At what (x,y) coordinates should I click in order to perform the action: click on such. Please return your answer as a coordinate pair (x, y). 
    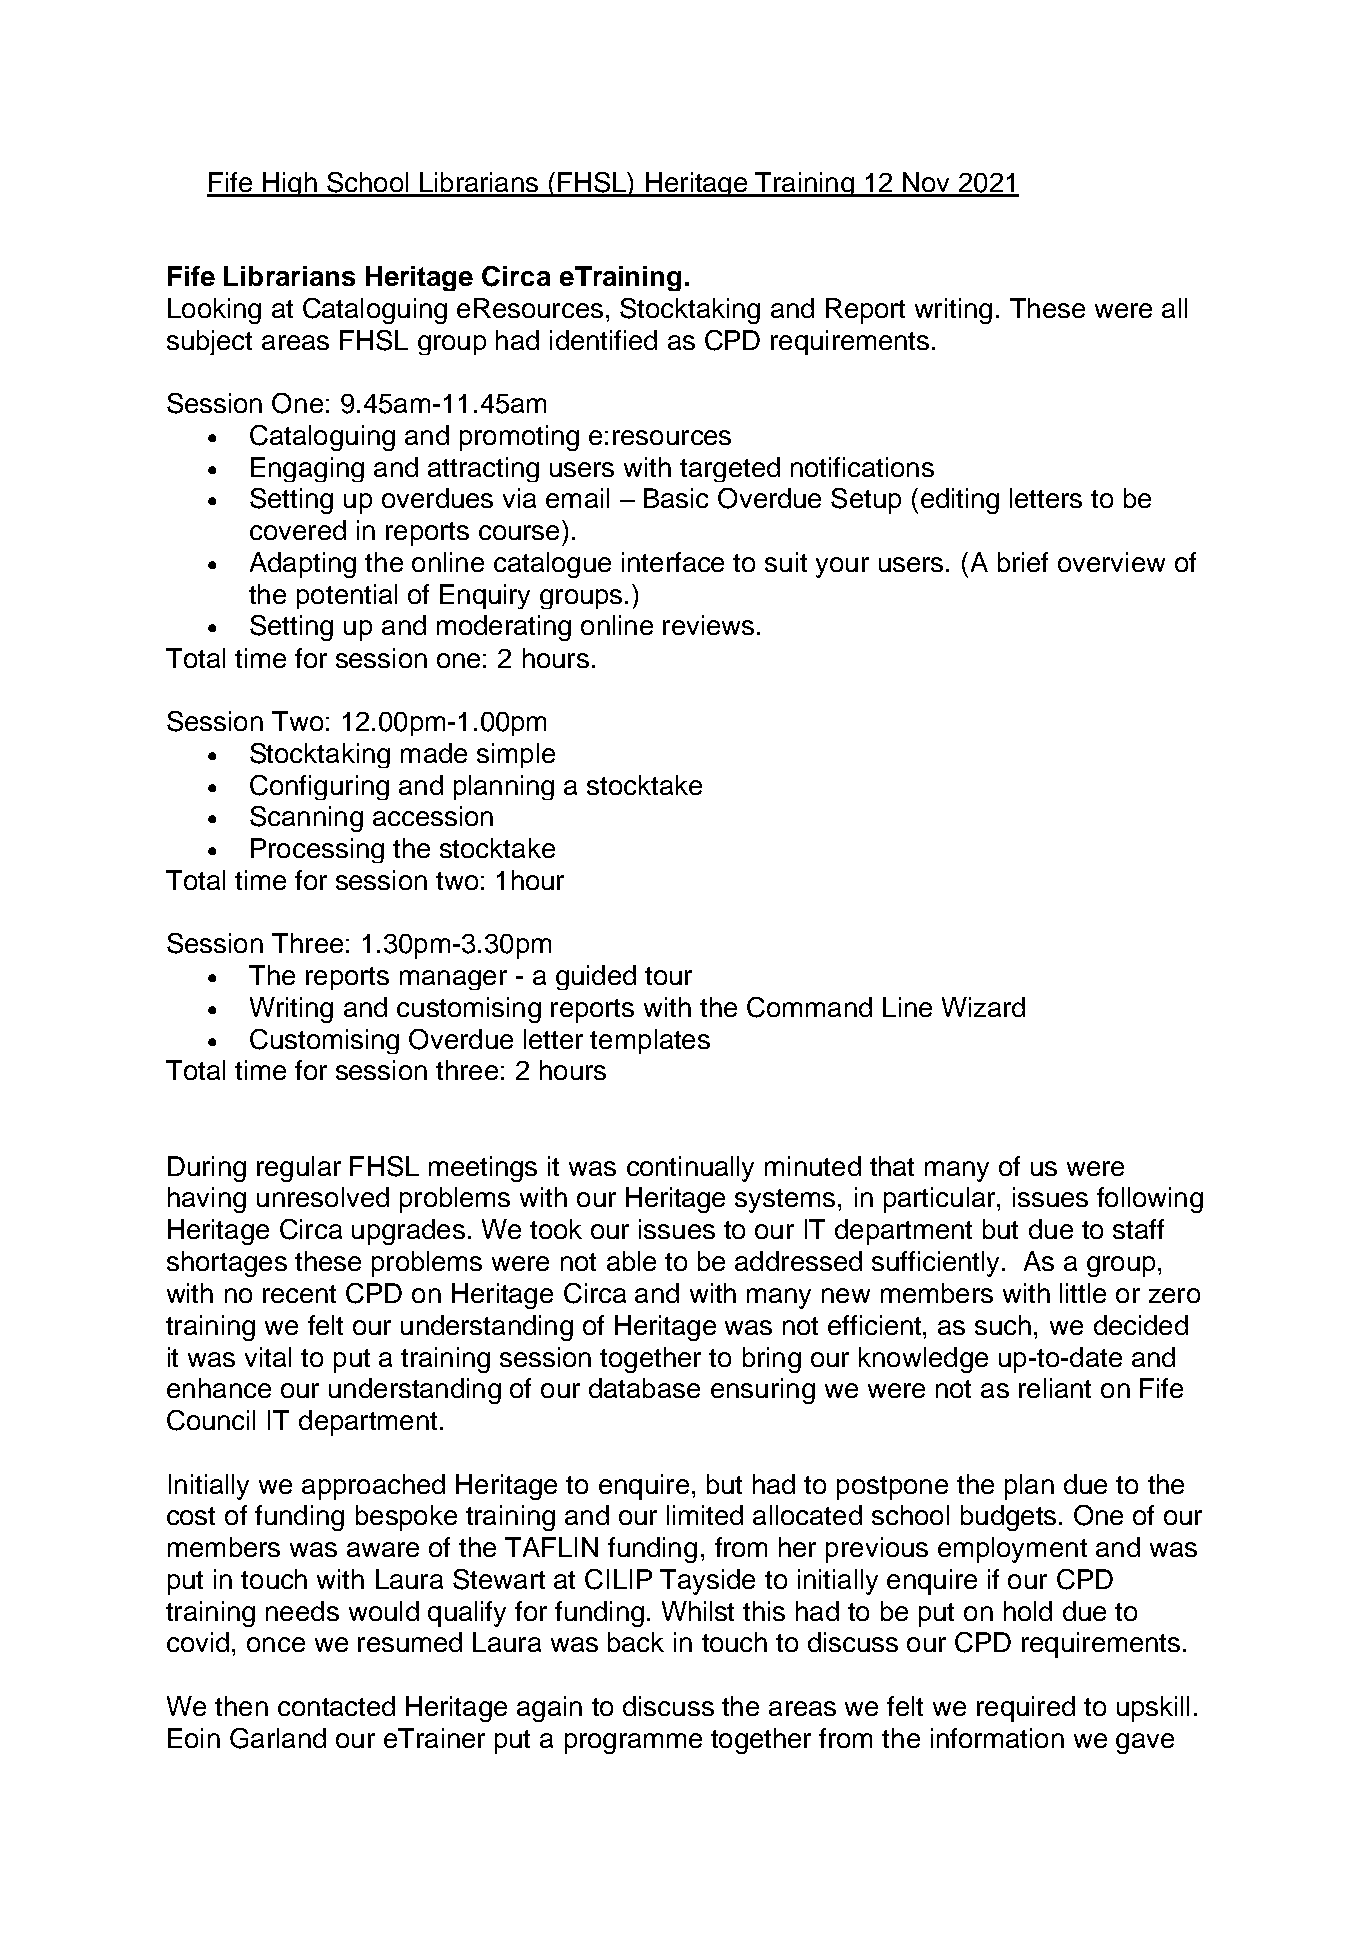
    Looking at the image, I should click on (1003, 1325).
